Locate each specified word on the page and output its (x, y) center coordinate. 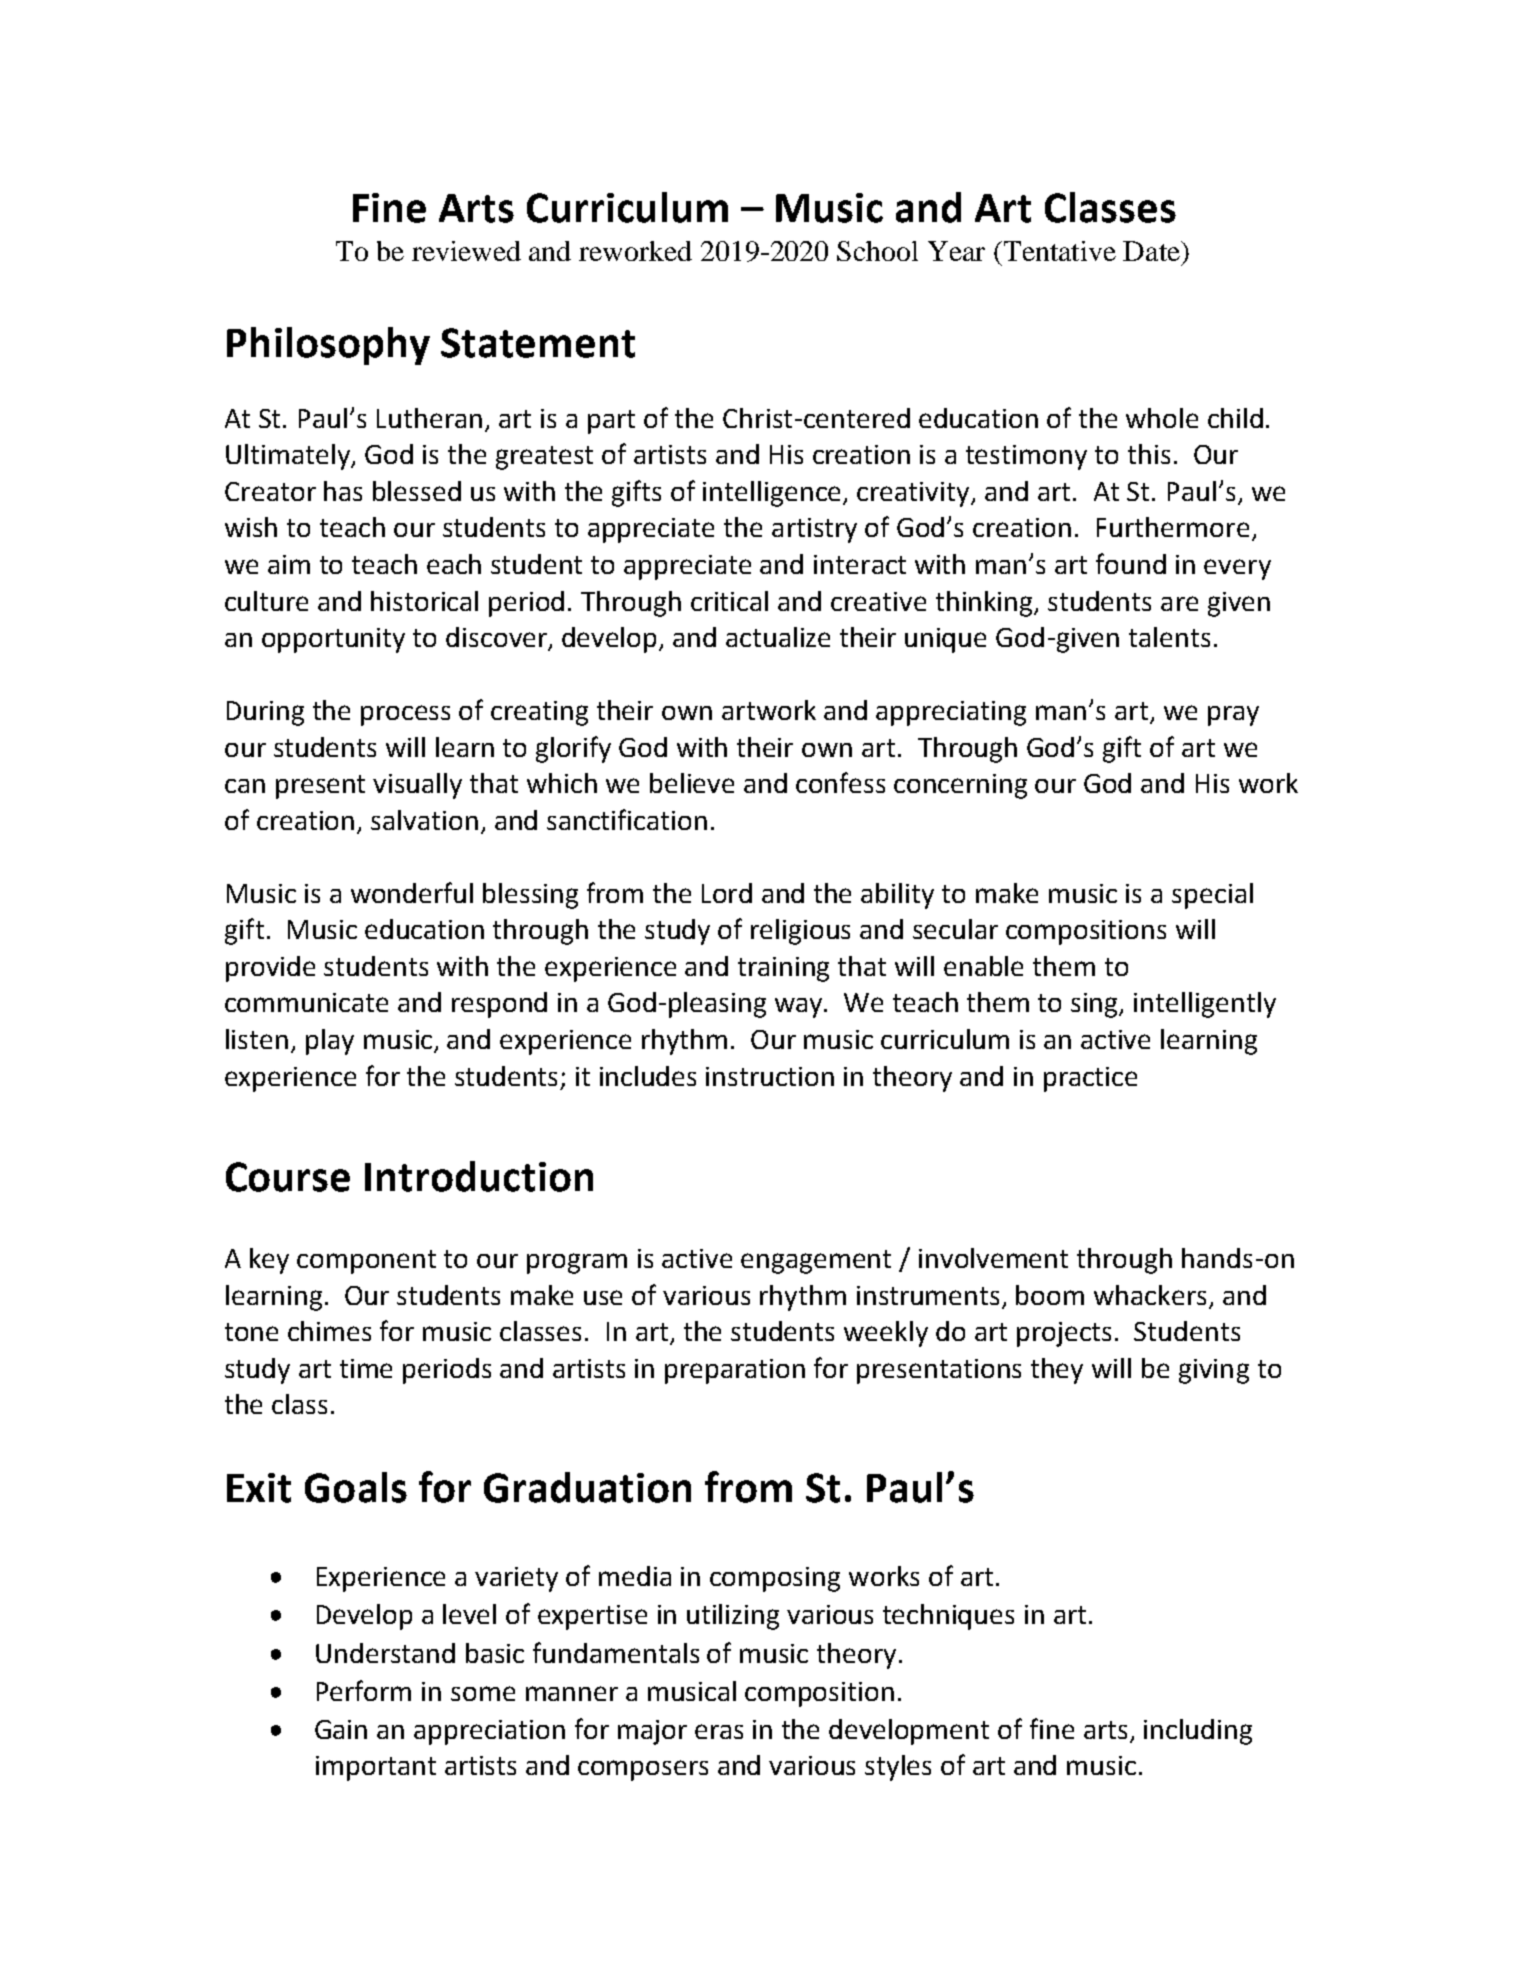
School (877, 251)
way (800, 1008)
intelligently (1205, 1005)
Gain (341, 1729)
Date (1152, 251)
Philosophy (328, 346)
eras (719, 1731)
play (330, 1042)
